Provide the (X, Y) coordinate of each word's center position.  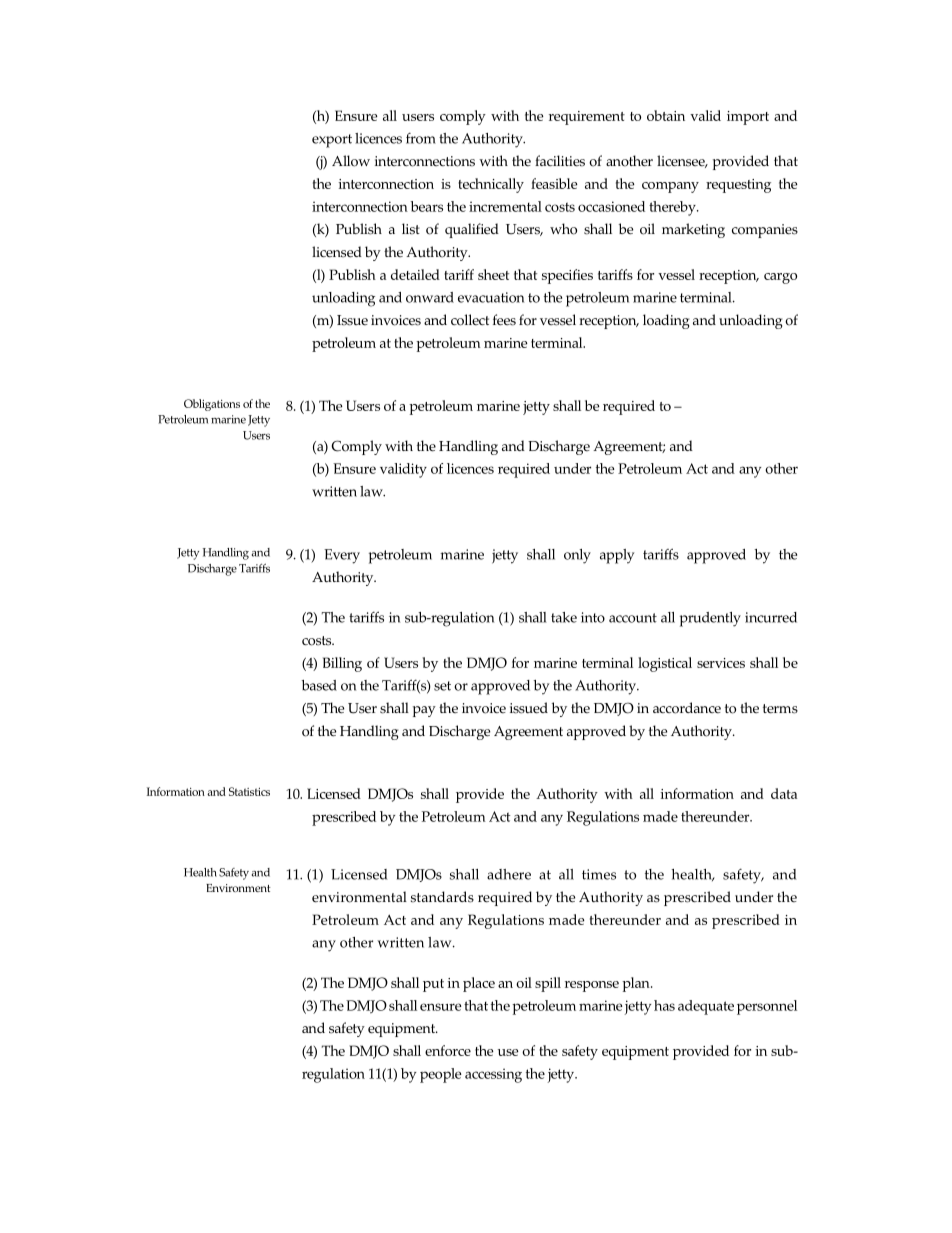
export (332, 141)
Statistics (249, 791)
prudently (710, 619)
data (784, 793)
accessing (493, 1075)
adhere (509, 874)
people (441, 1075)
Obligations (212, 405)
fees (504, 320)
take (564, 617)
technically (491, 185)
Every (342, 556)
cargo (780, 278)
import (748, 118)
